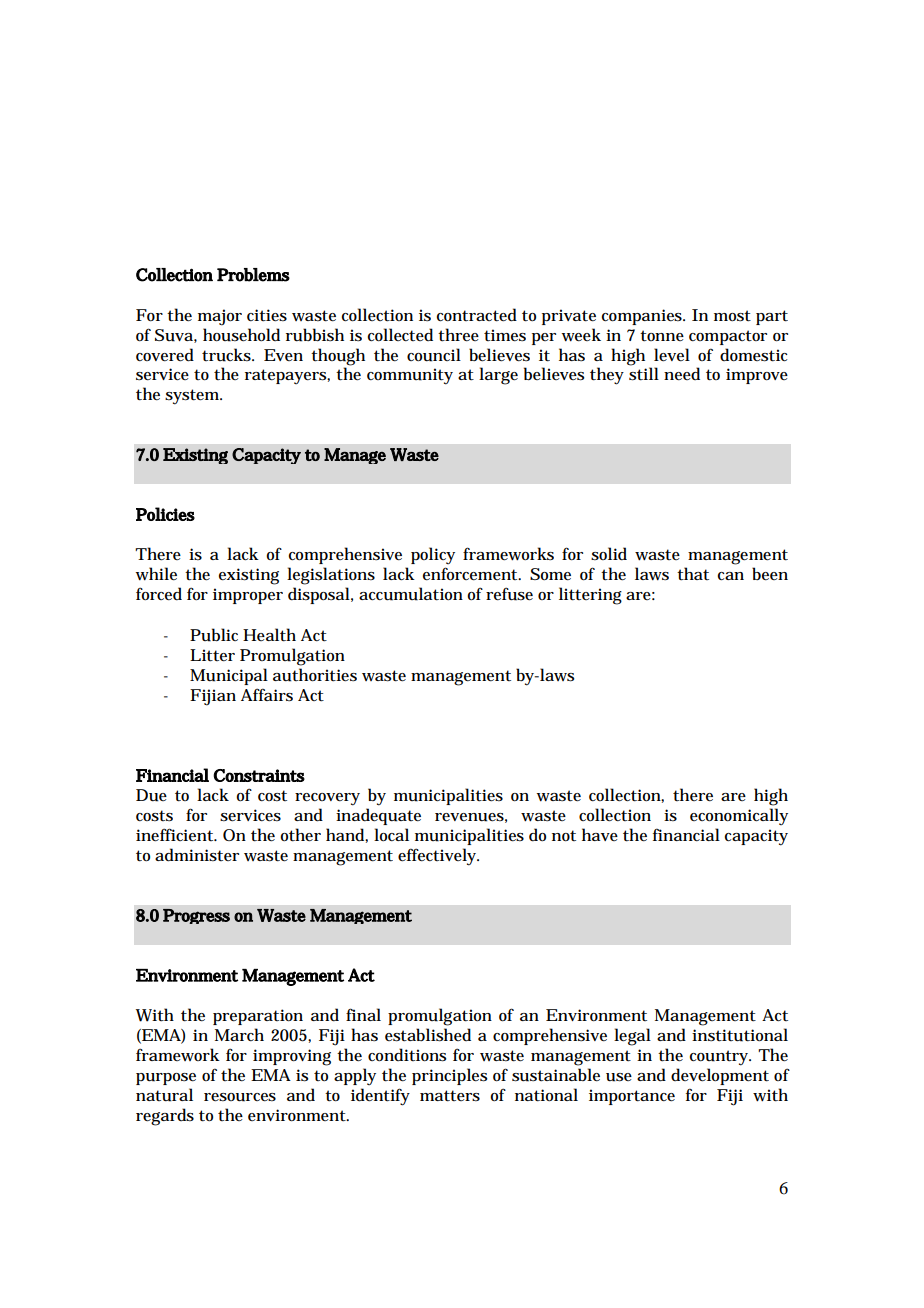 The width and height of the document is (924, 1308). What do you see at coordinates (220, 317) in the document?
I see `major` at bounding box center [220, 317].
